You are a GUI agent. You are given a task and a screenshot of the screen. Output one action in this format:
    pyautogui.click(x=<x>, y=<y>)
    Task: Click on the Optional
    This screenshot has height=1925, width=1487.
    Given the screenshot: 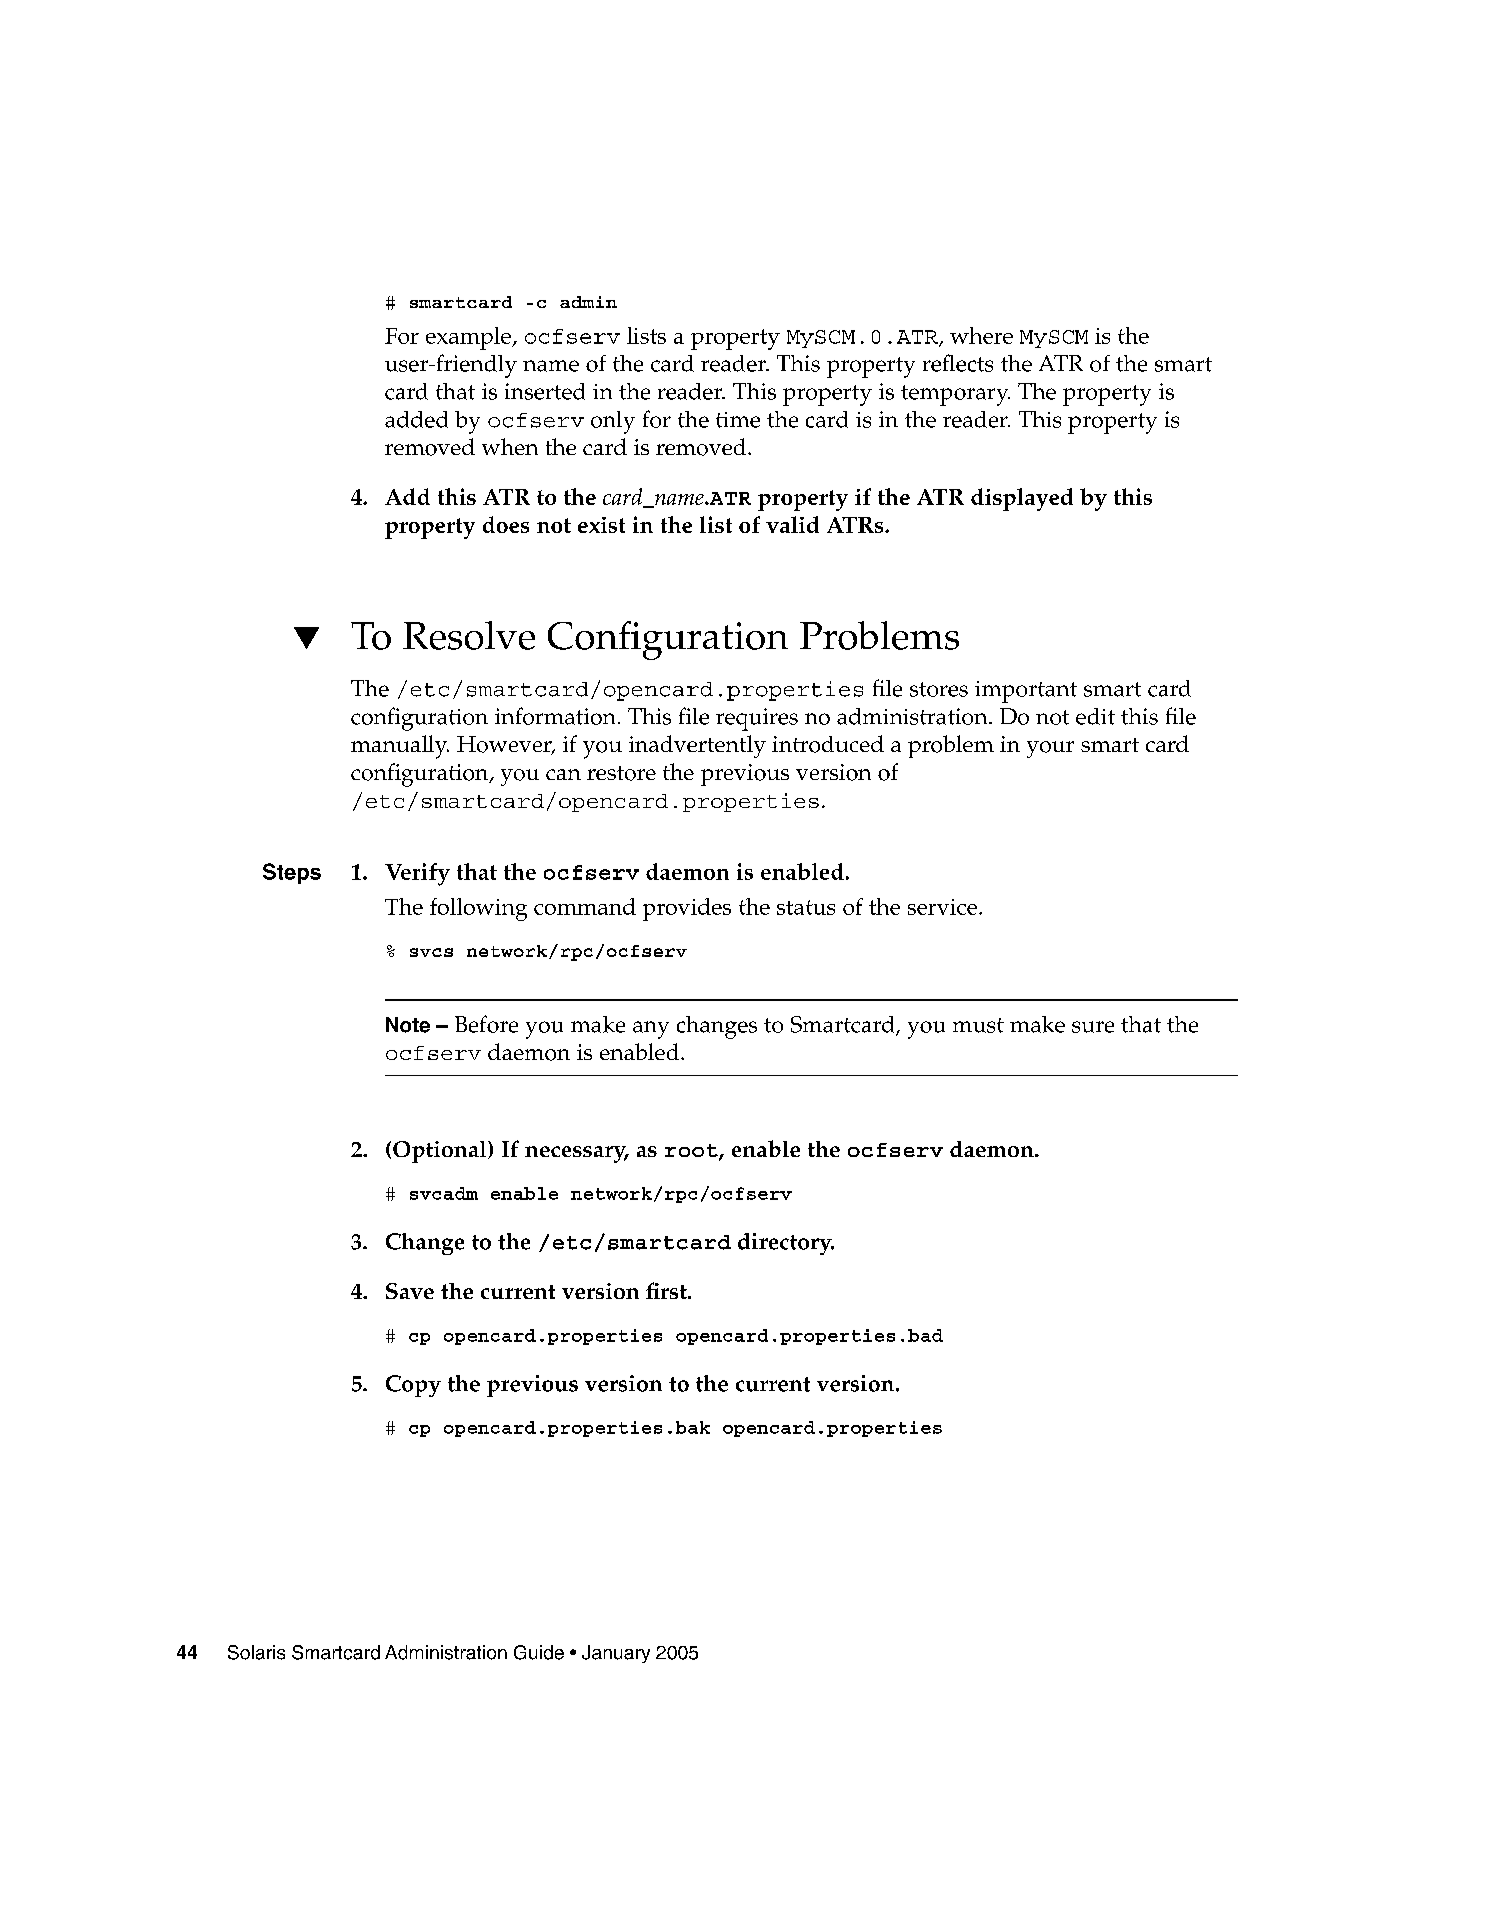 What is the action you would take?
    pyautogui.click(x=441, y=1152)
